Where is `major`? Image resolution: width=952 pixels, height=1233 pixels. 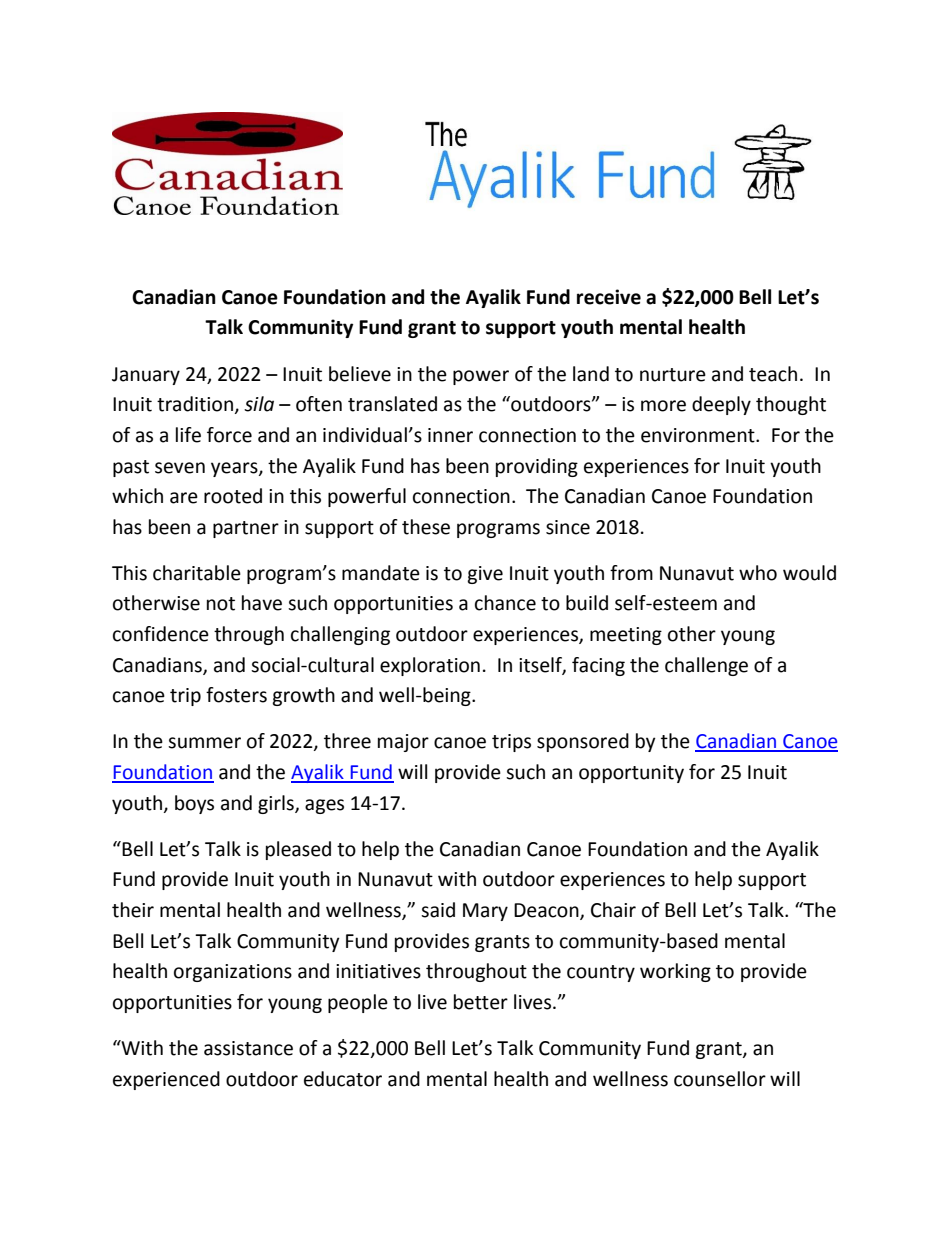 major is located at coordinates (403, 743).
